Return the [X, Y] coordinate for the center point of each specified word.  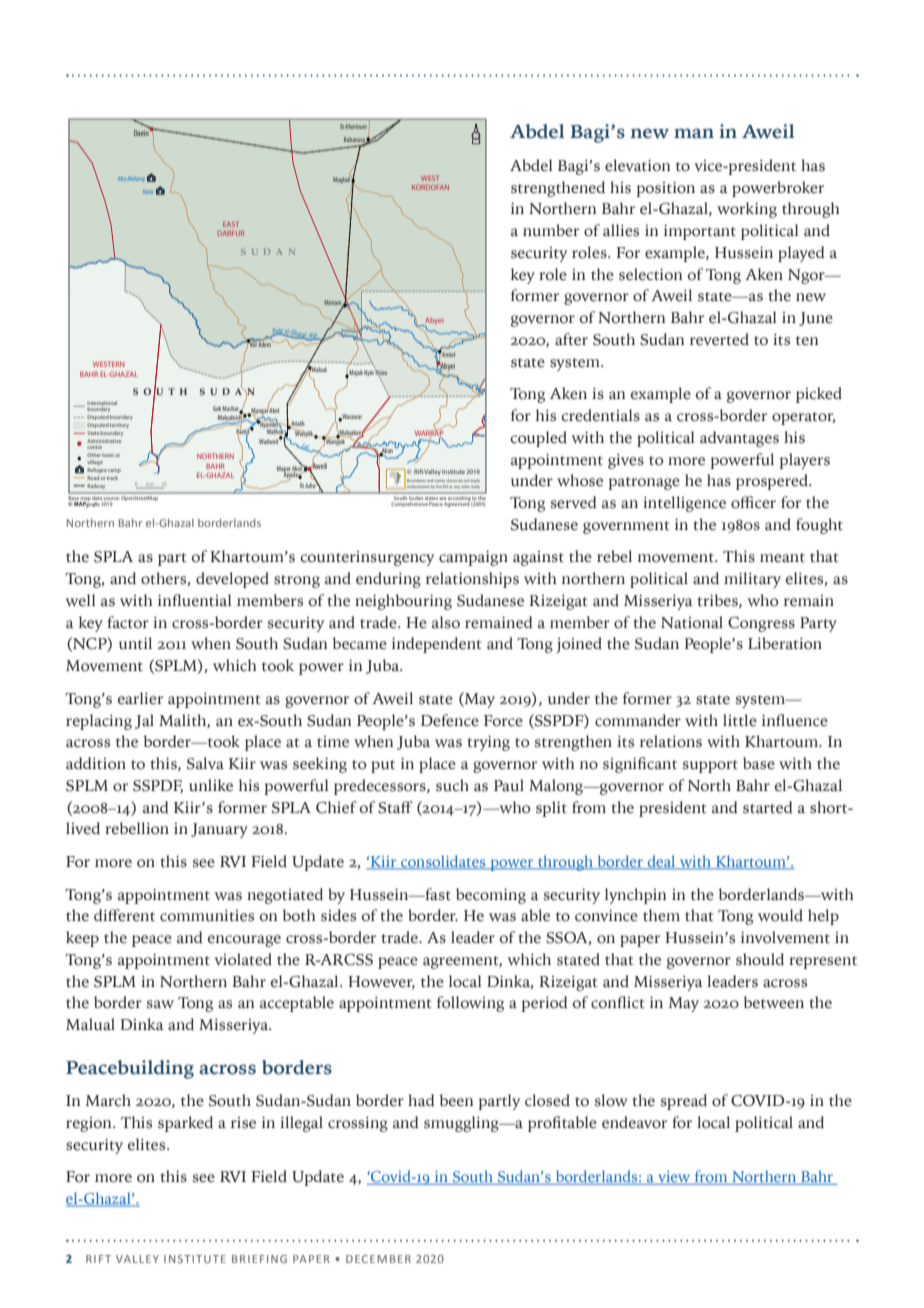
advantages [739, 439]
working [747, 210]
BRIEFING [259, 1259]
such [452, 785]
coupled [538, 439]
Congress [761, 624]
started [768, 807]
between [774, 1002]
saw [160, 1004]
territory [119, 425]
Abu [122, 178]
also [446, 622]
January [219, 830]
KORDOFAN [430, 187]
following [470, 1004]
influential [195, 600]
